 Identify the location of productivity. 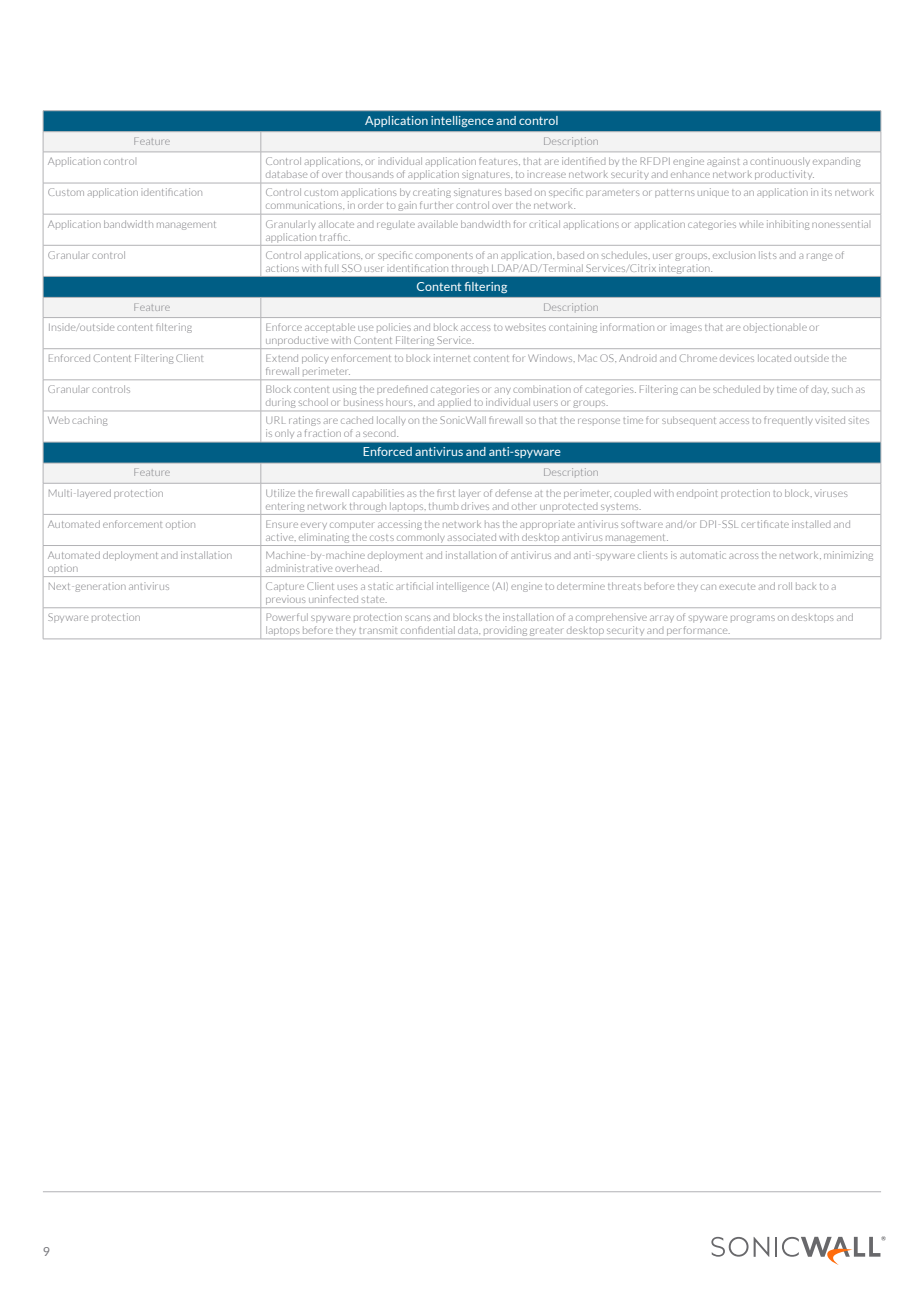
(784, 175).
